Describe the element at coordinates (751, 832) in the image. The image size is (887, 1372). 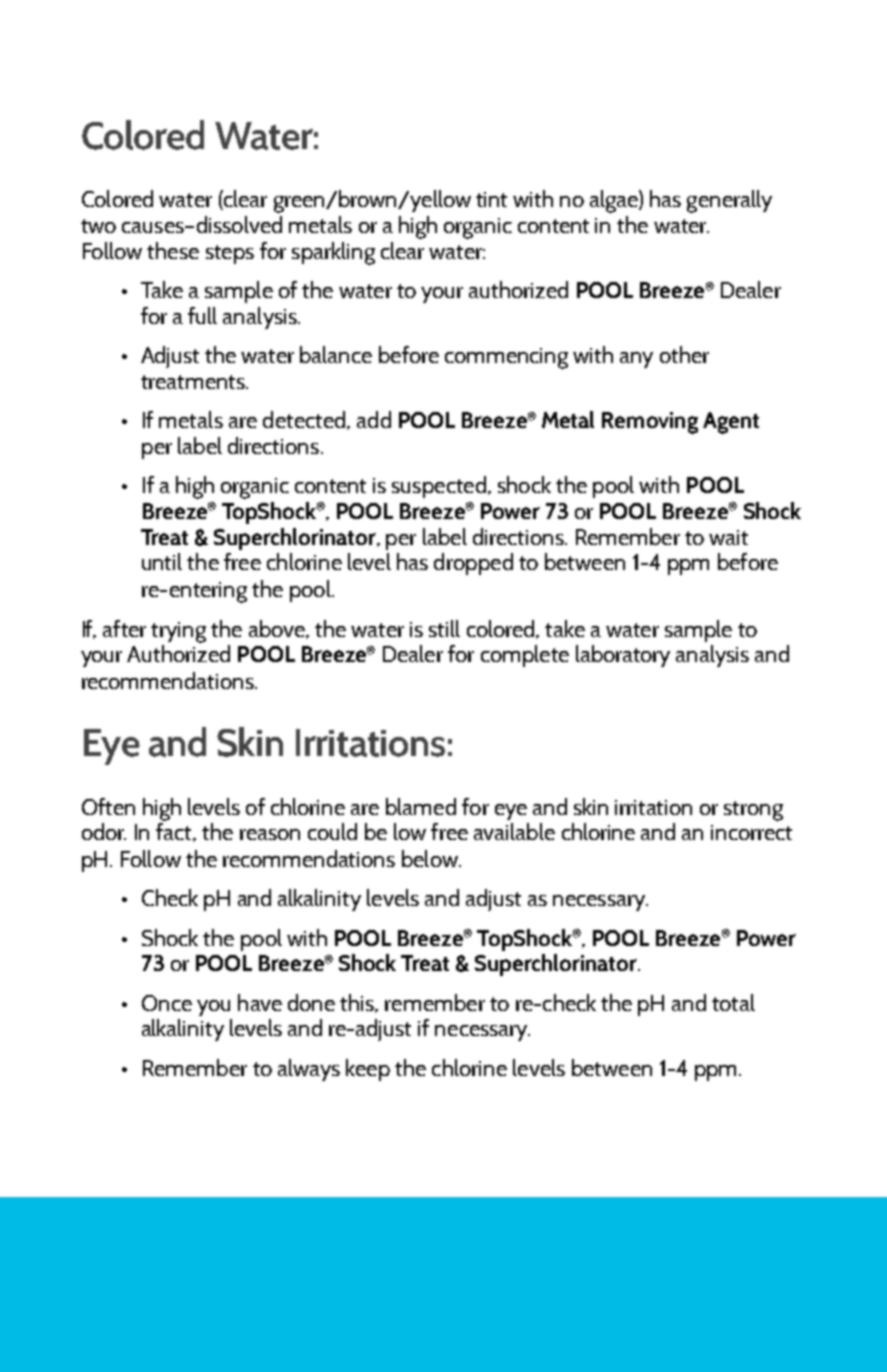
I see `incorrect` at that location.
